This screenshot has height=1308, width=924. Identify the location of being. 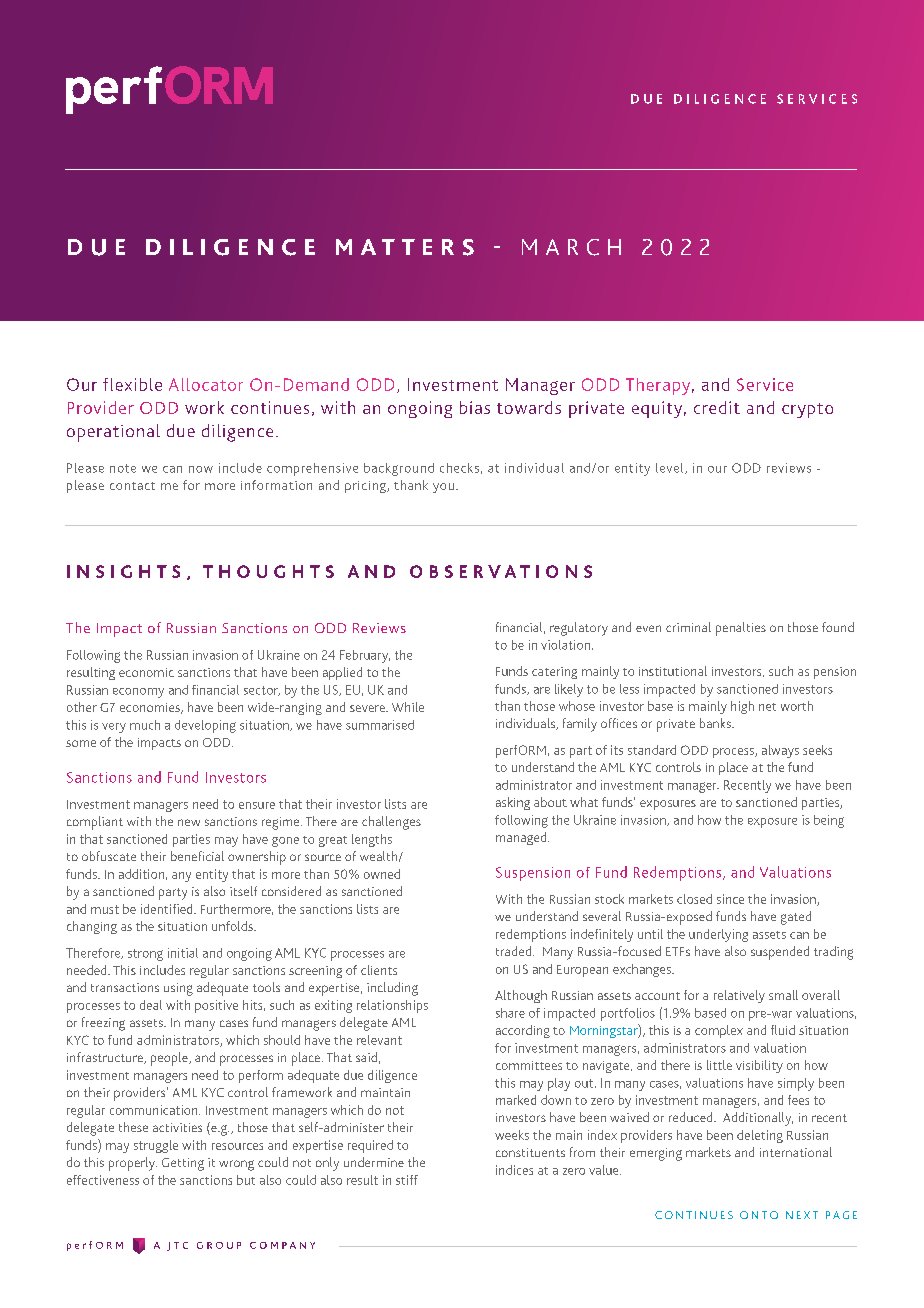
(829, 821).
